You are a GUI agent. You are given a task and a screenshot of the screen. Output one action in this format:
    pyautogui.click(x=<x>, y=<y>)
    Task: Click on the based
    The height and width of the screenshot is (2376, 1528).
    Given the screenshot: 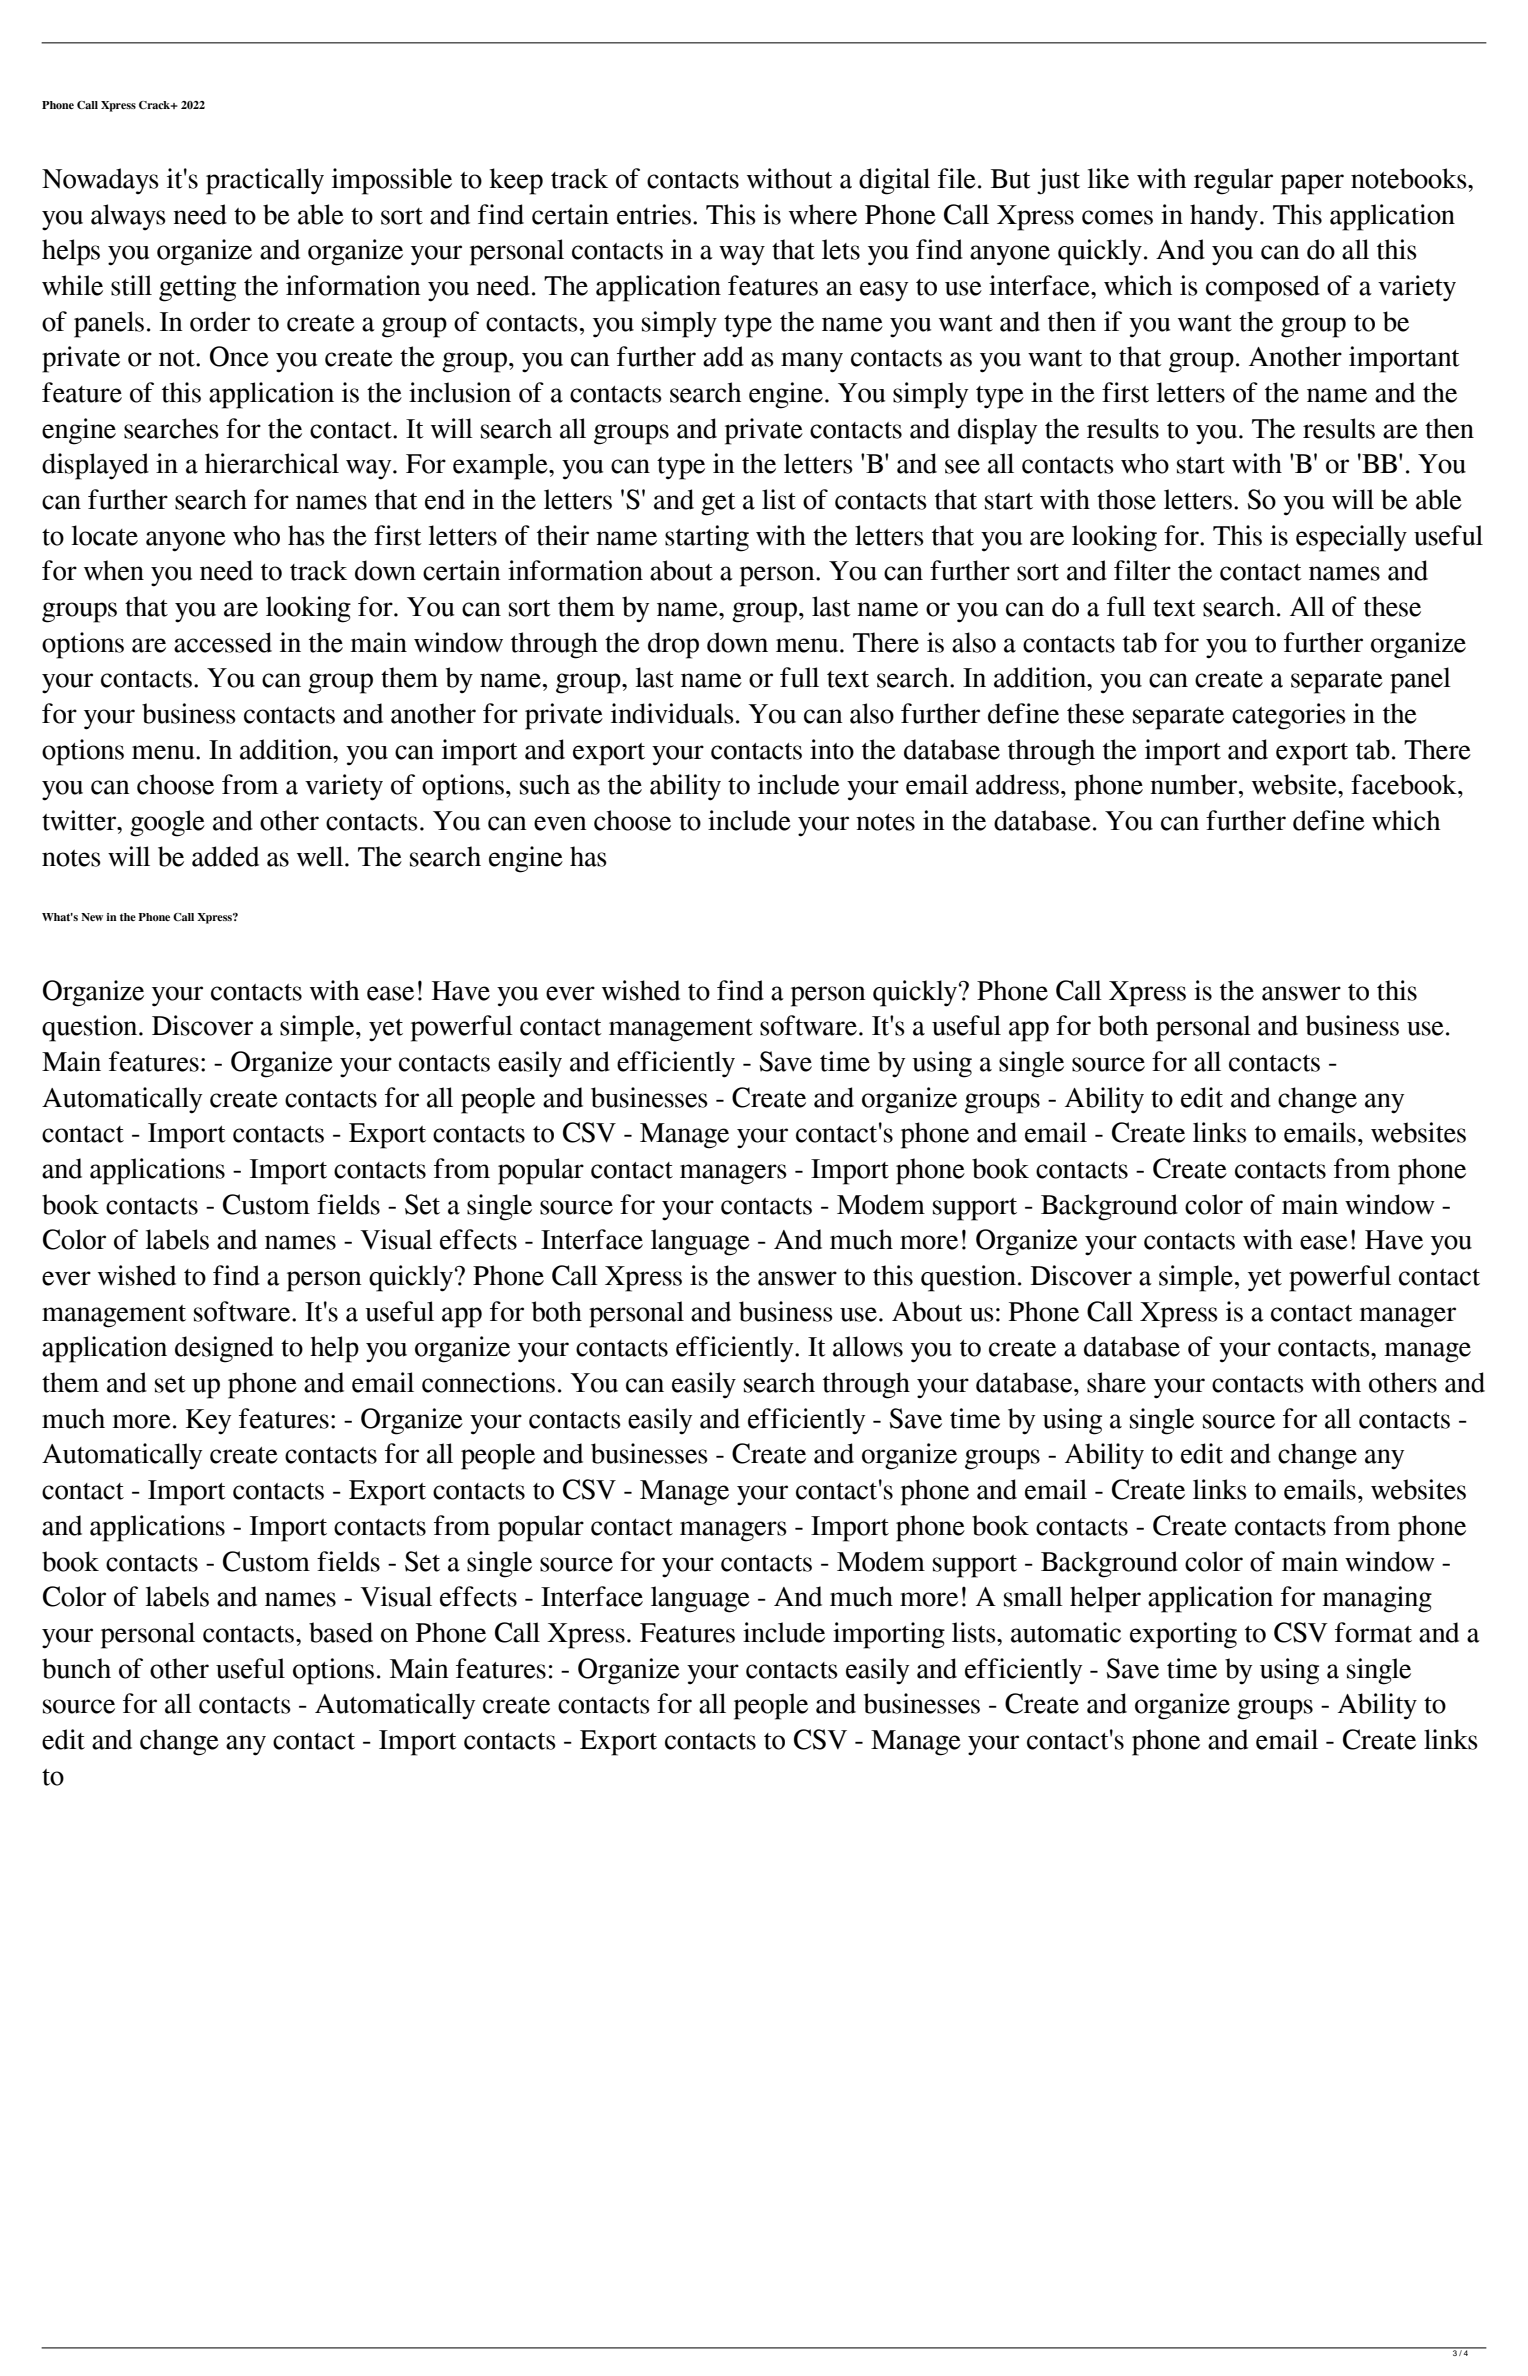 What is the action you would take?
    pyautogui.click(x=341, y=1632)
